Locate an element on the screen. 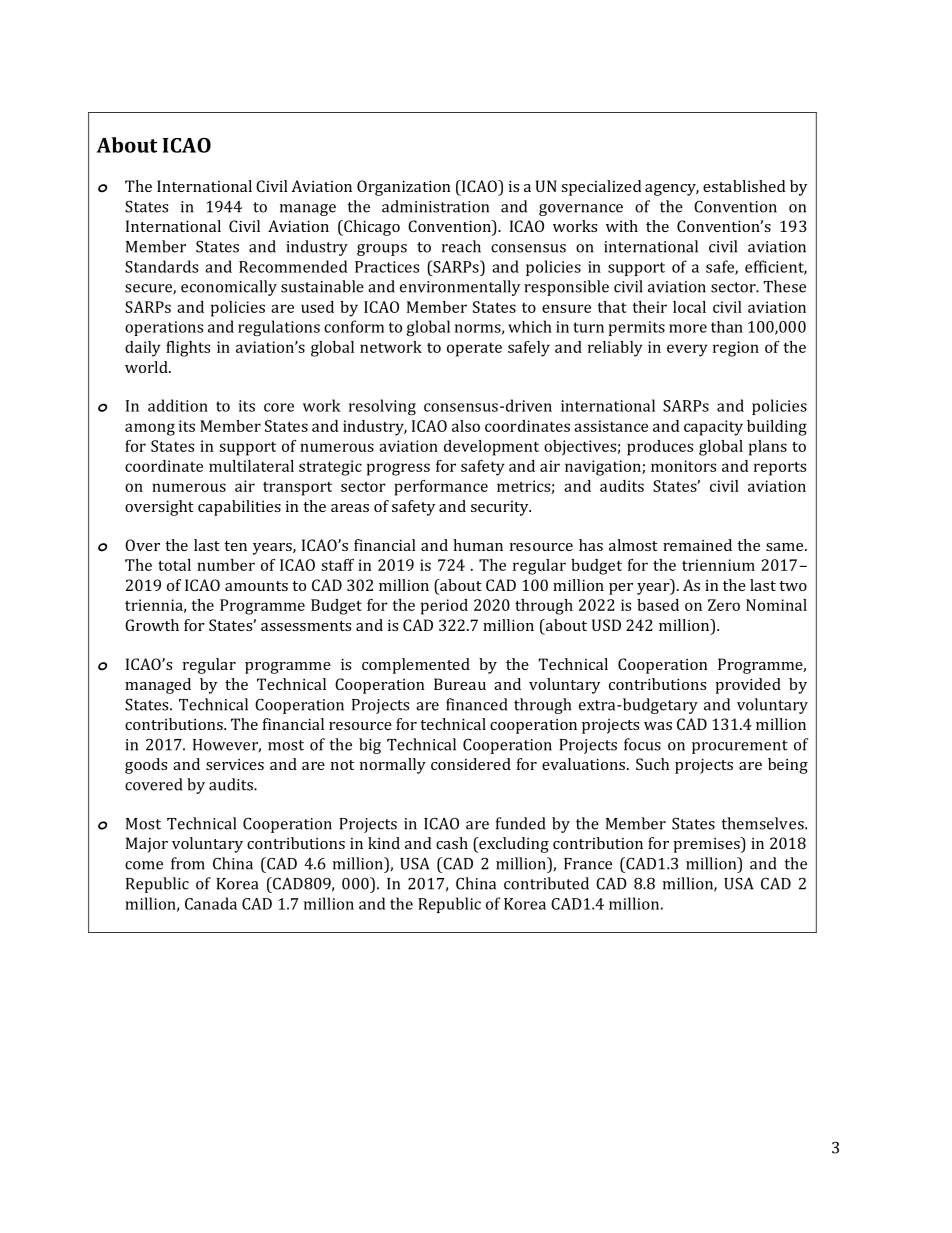  Growth is located at coordinates (152, 625).
